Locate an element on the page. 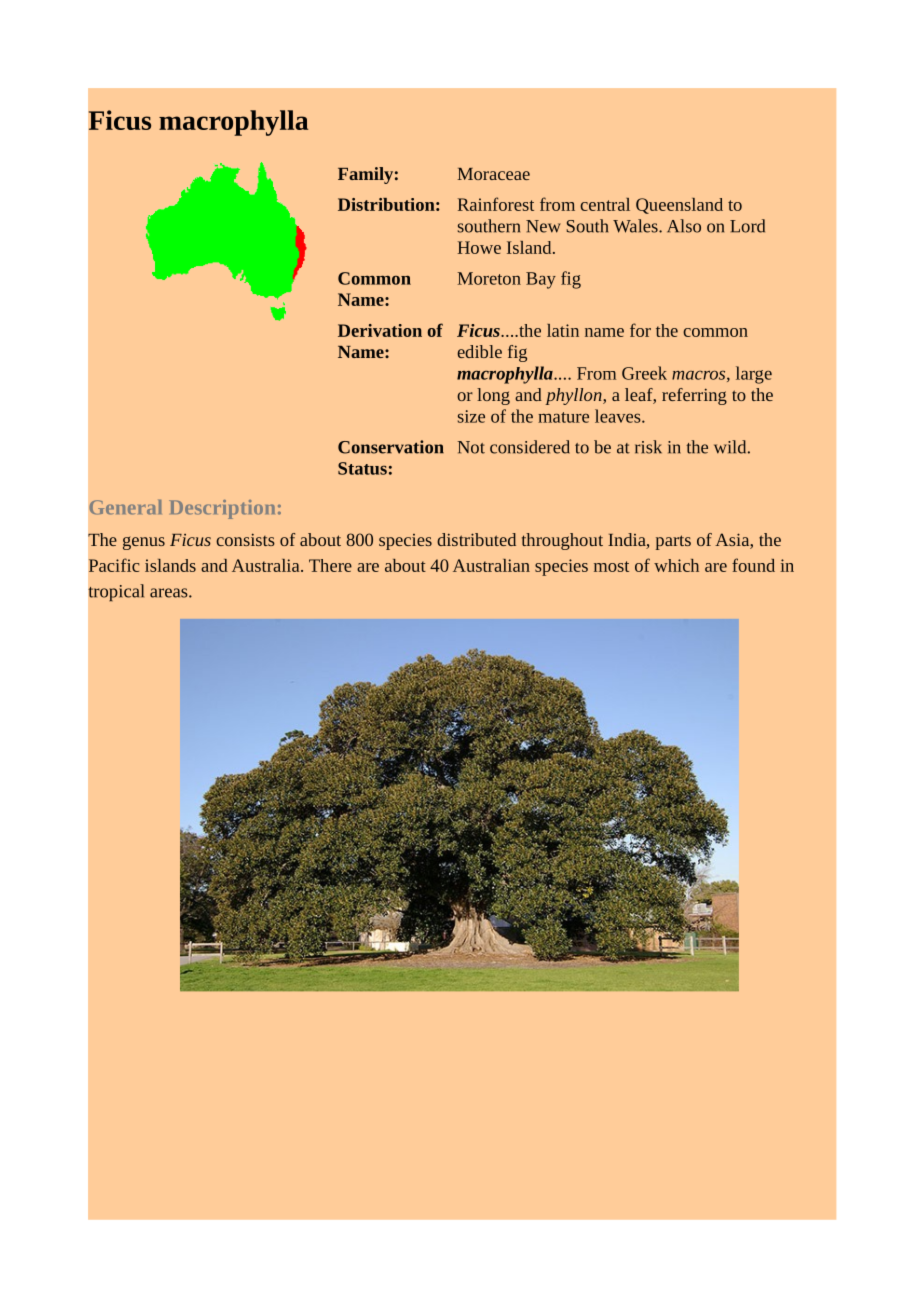 This document has height=1308, width=924. Derivation is located at coordinates (380, 330).
